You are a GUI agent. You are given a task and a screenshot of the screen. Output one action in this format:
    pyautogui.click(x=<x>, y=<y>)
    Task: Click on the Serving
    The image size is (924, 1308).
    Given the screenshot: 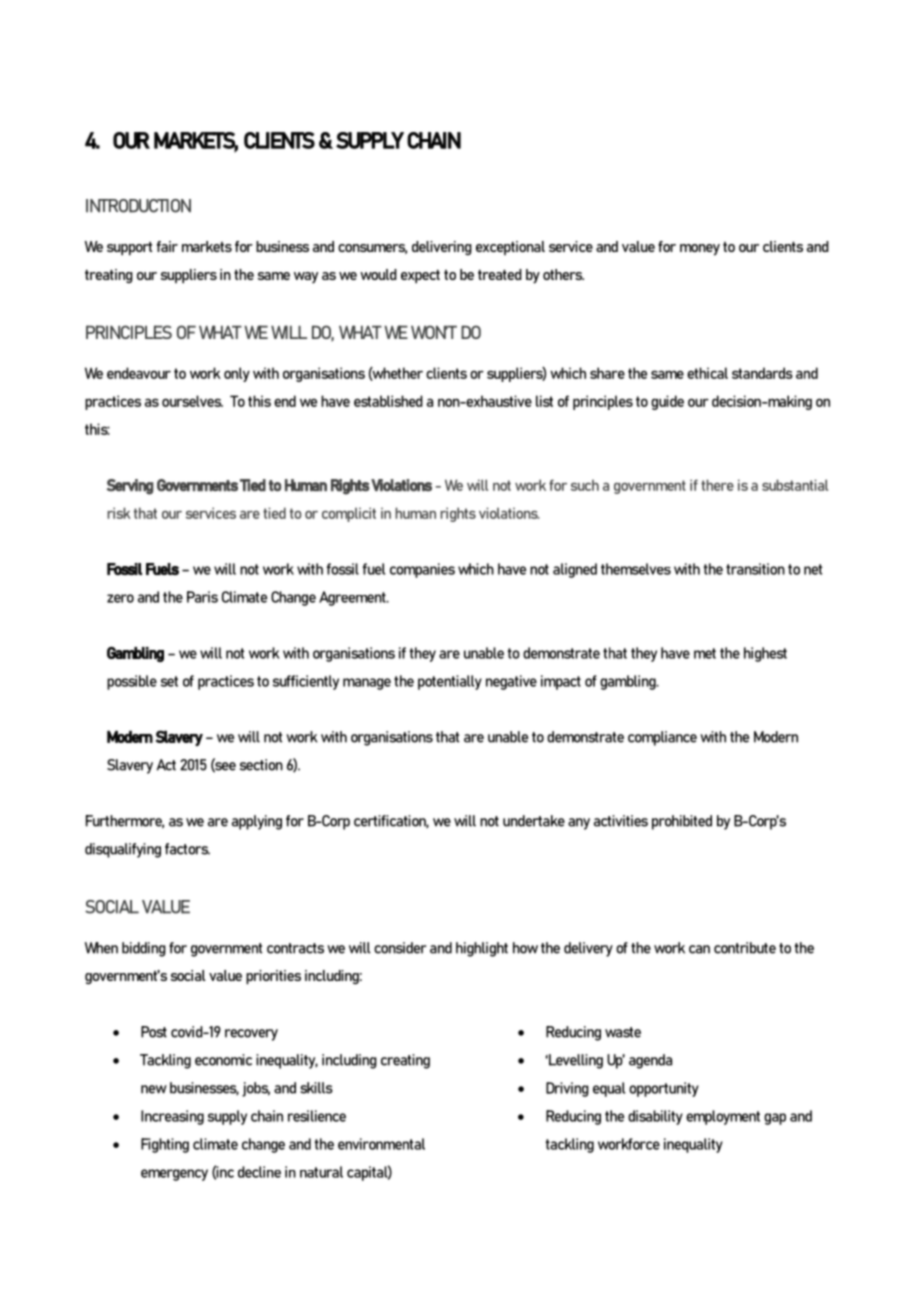 What is the action you would take?
    pyautogui.click(x=130, y=487)
